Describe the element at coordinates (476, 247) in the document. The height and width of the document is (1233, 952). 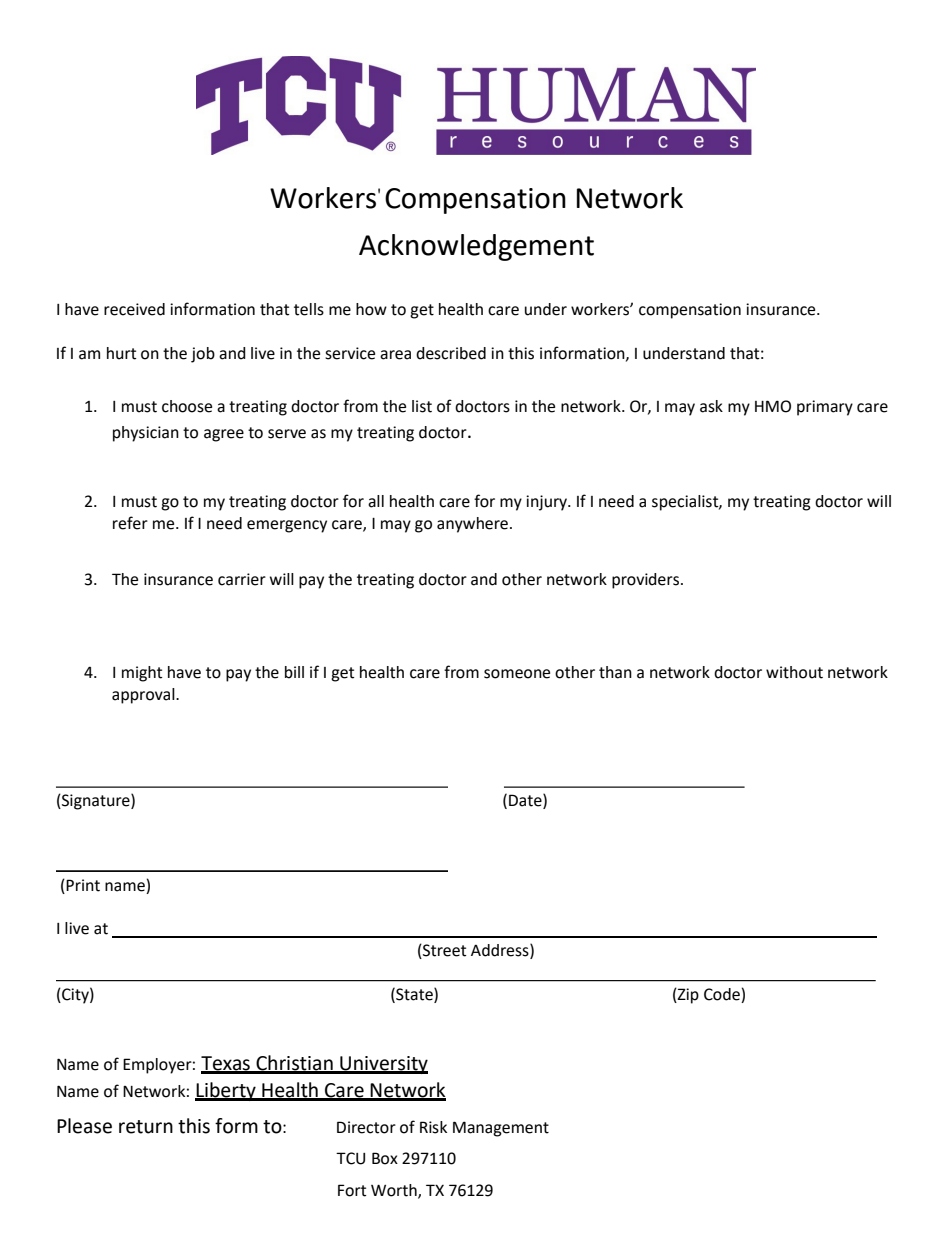
I see `Acknowledgement` at that location.
